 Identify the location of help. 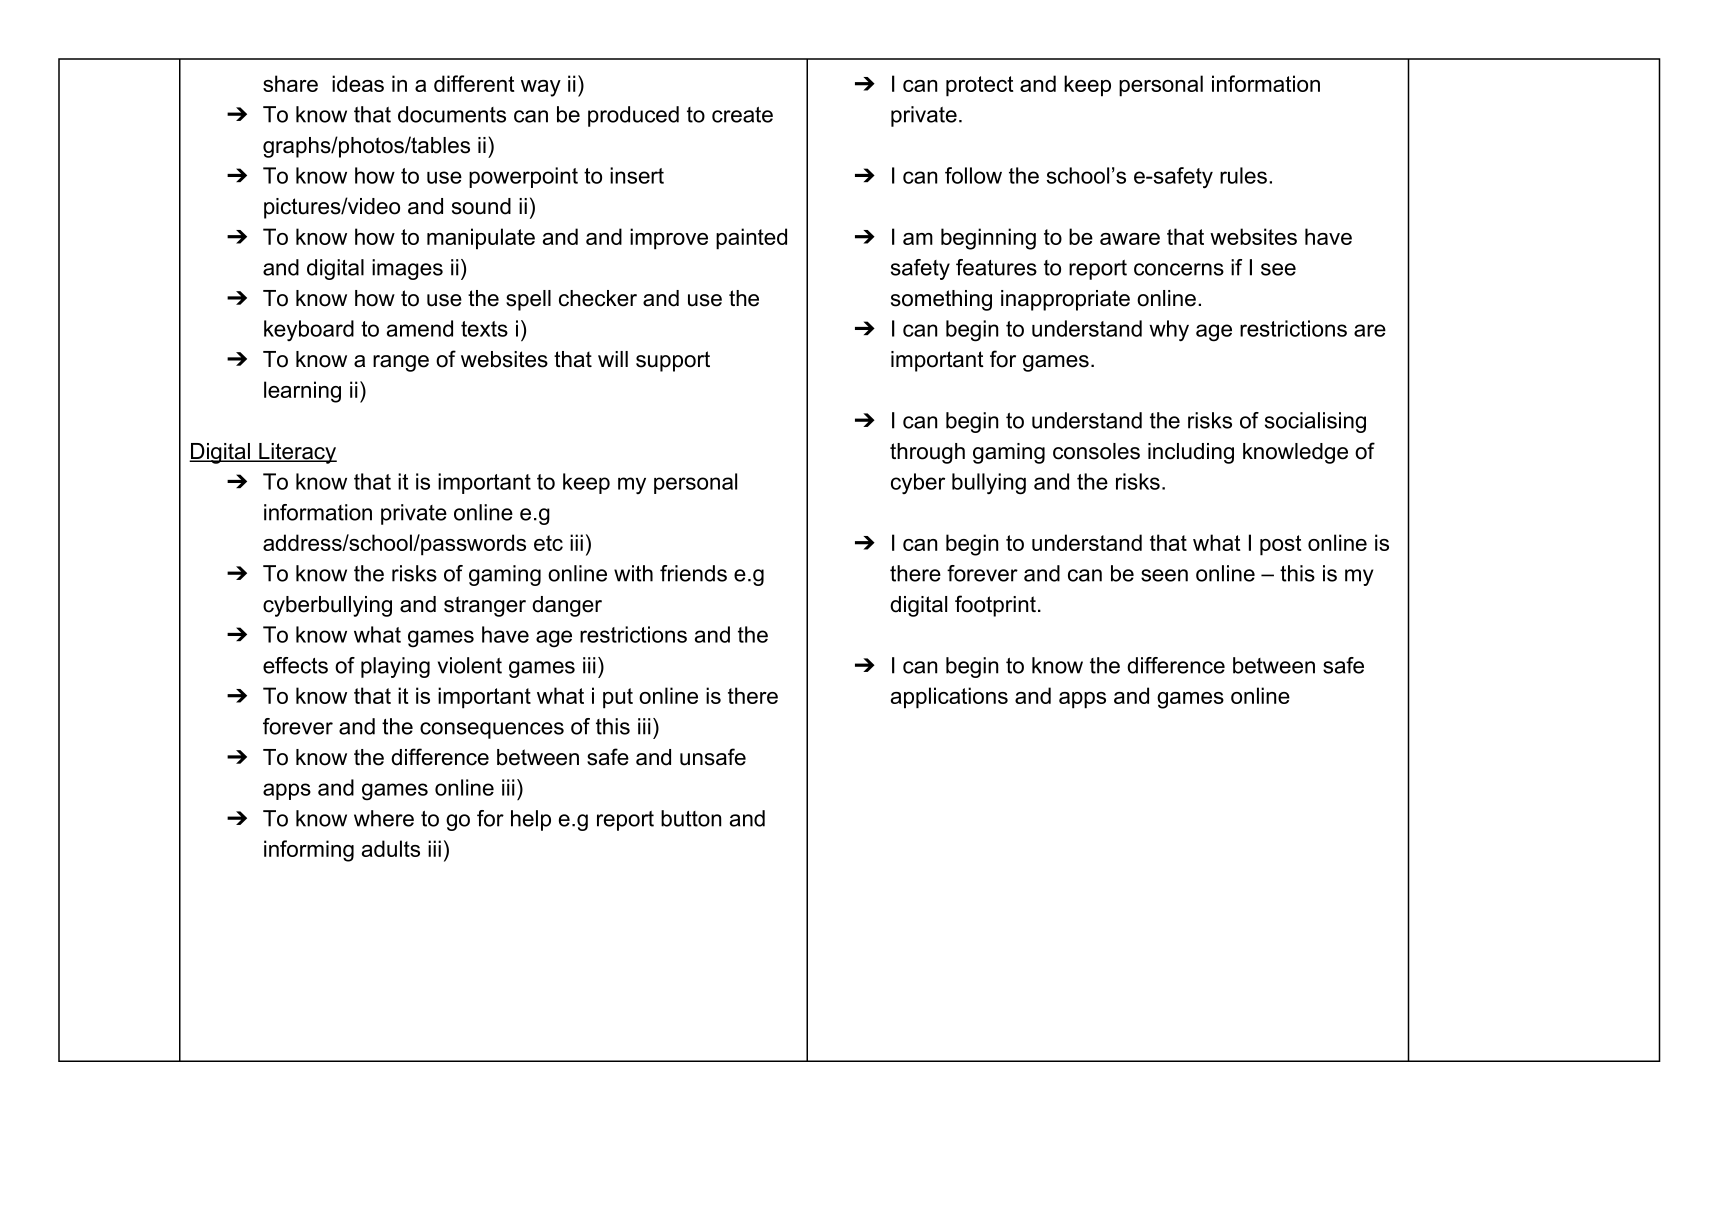
(531, 820).
